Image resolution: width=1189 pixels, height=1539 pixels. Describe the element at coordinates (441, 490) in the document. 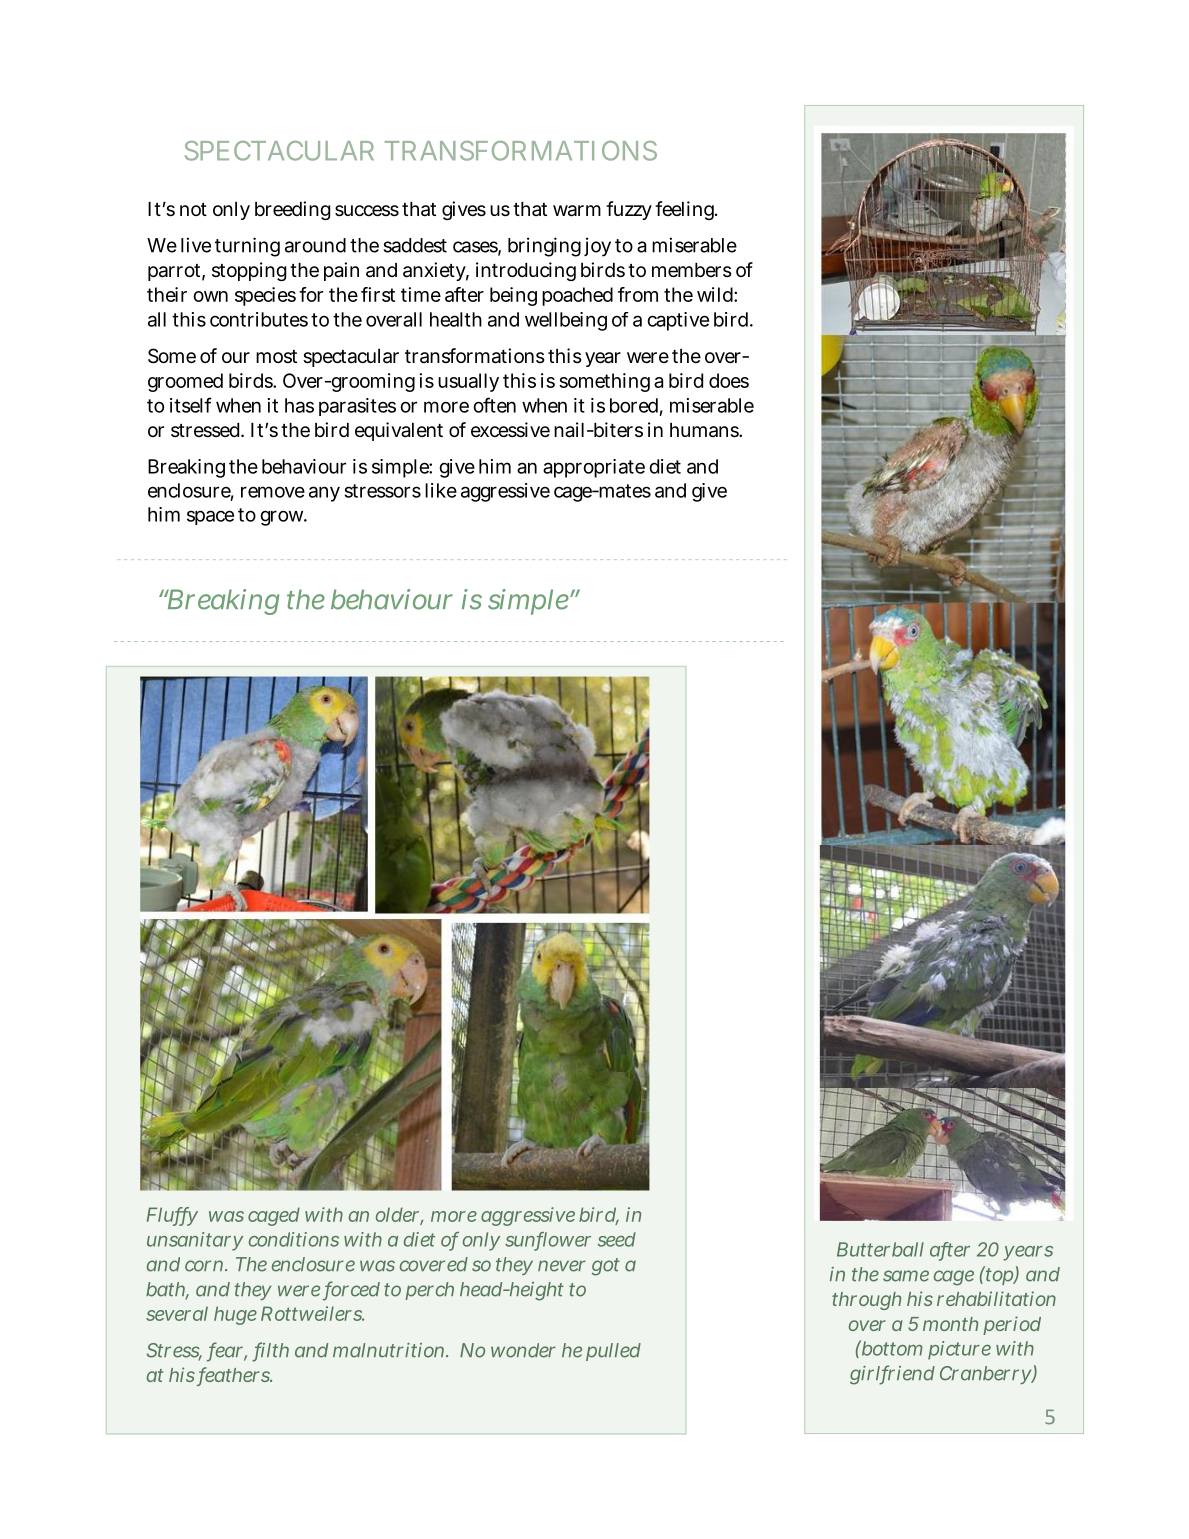

I see `like` at that location.
